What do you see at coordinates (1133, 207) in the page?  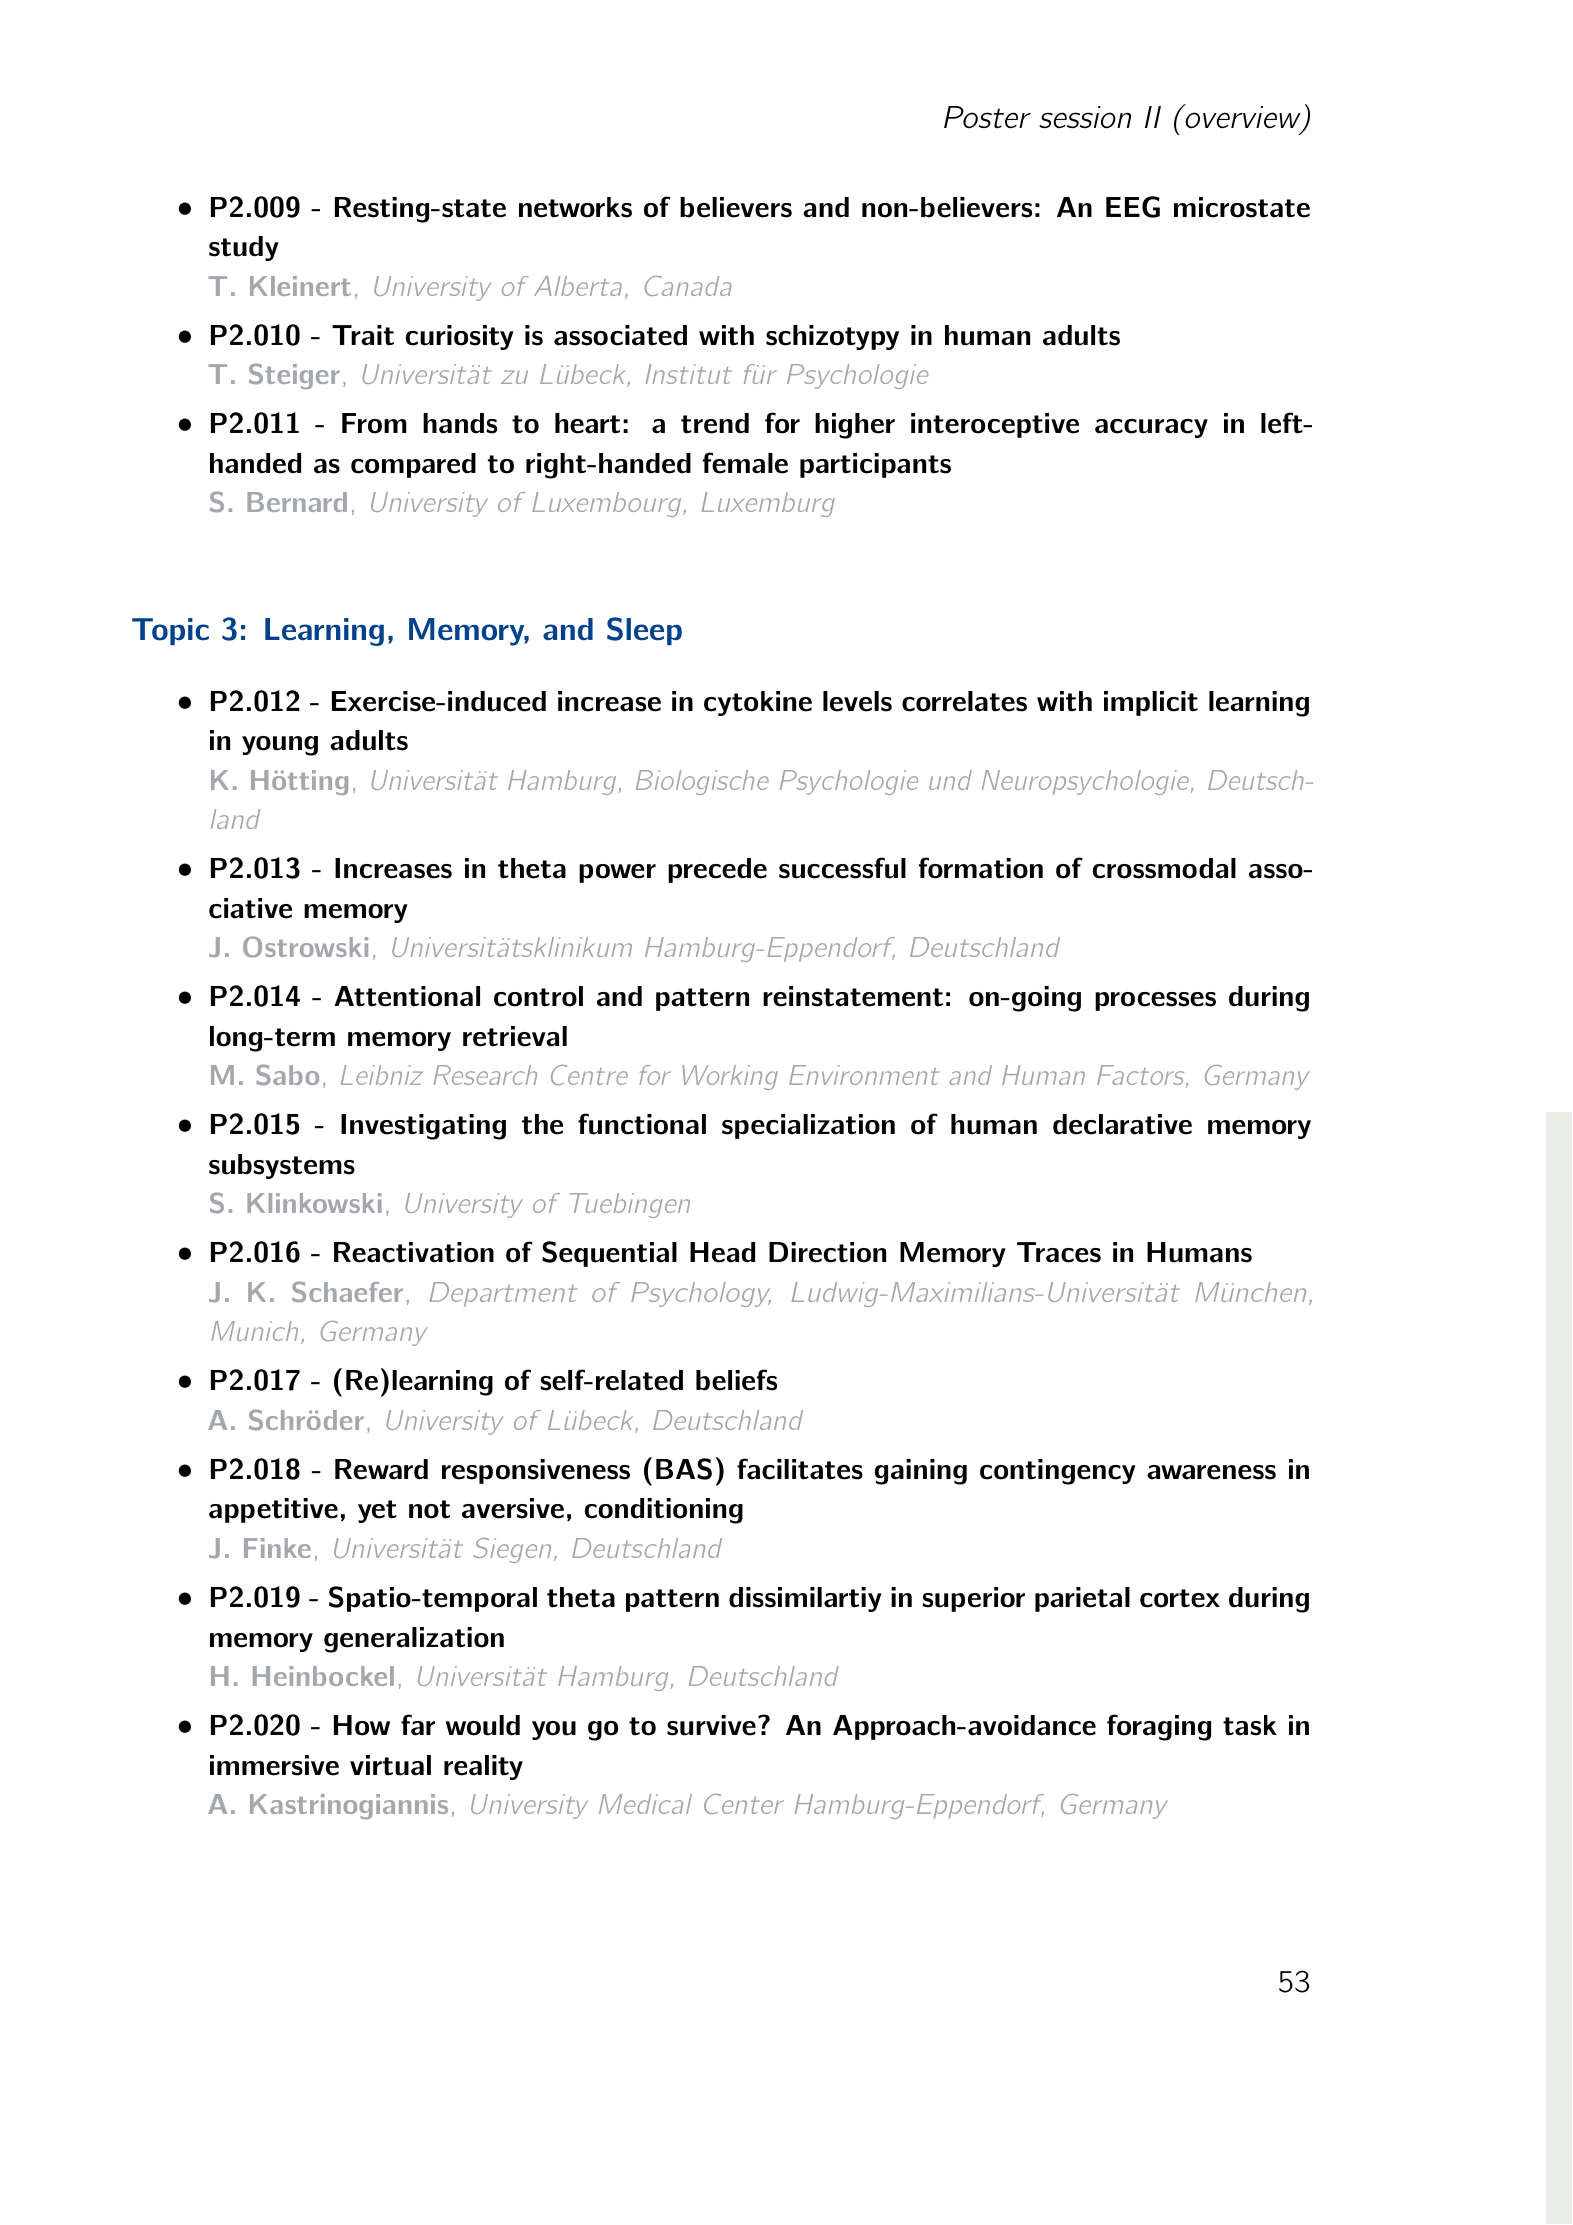 I see `EEG` at bounding box center [1133, 207].
